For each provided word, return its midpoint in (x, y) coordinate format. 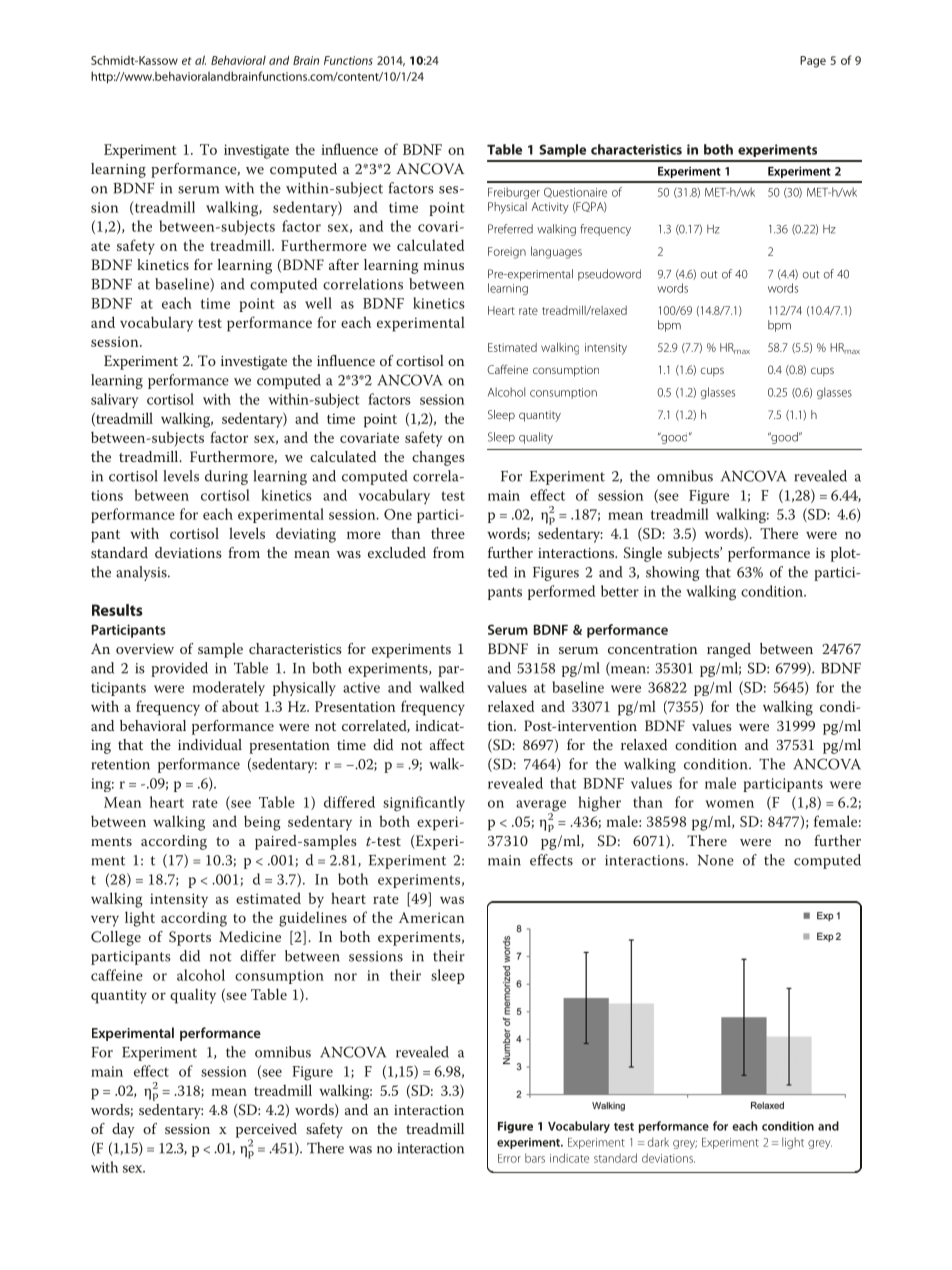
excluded (397, 552)
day (123, 1130)
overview (145, 649)
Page (813, 62)
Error (509, 1158)
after (344, 264)
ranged (729, 650)
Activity (550, 208)
